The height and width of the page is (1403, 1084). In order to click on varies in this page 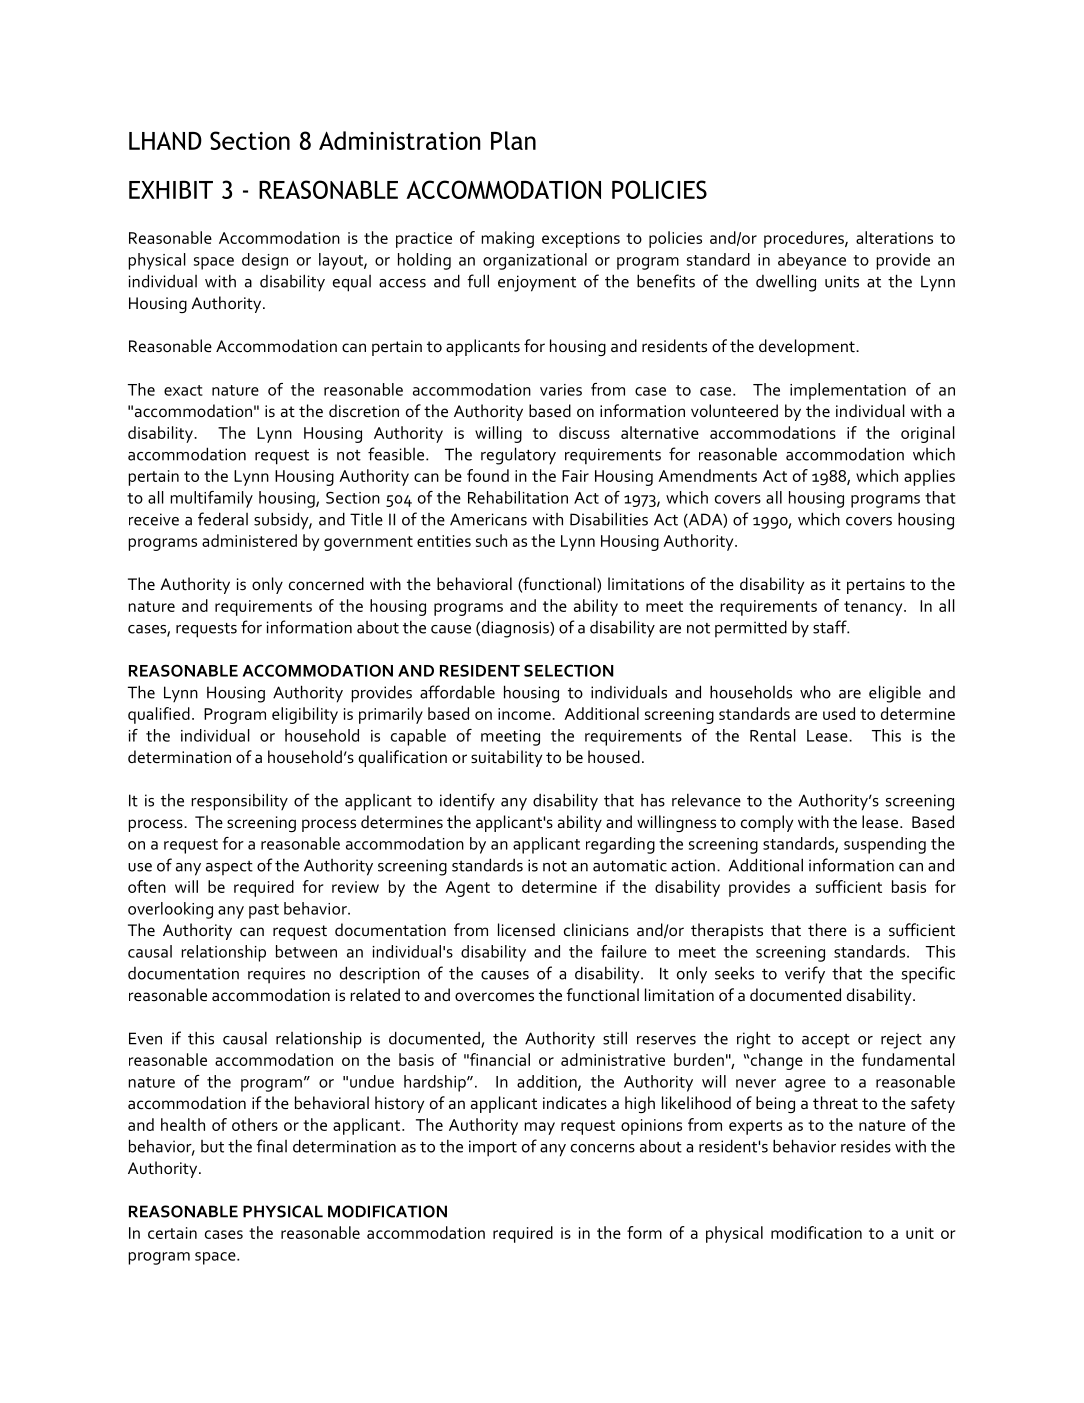, I will do `click(561, 390)`.
